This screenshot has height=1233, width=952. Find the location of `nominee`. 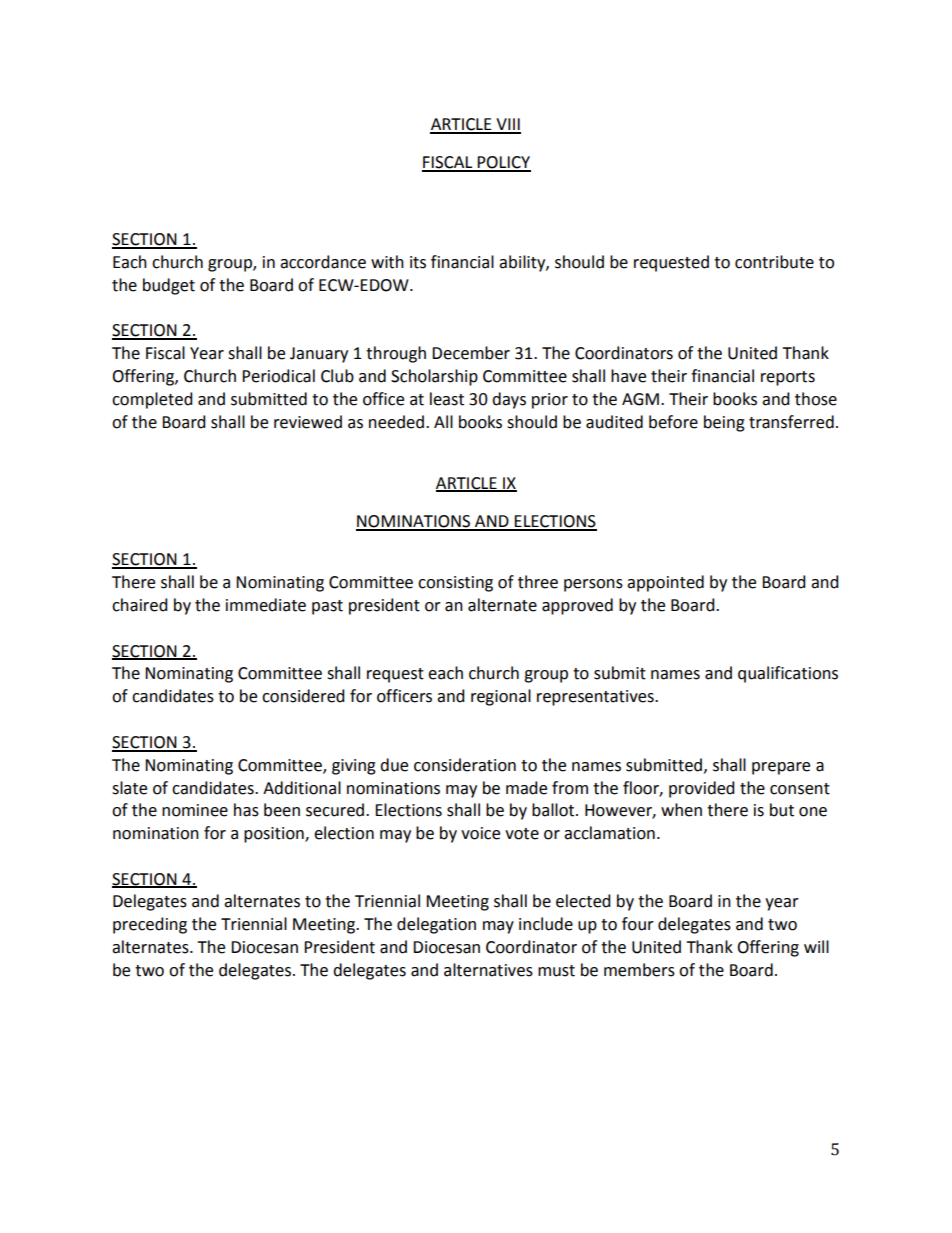

nominee is located at coordinates (195, 810).
